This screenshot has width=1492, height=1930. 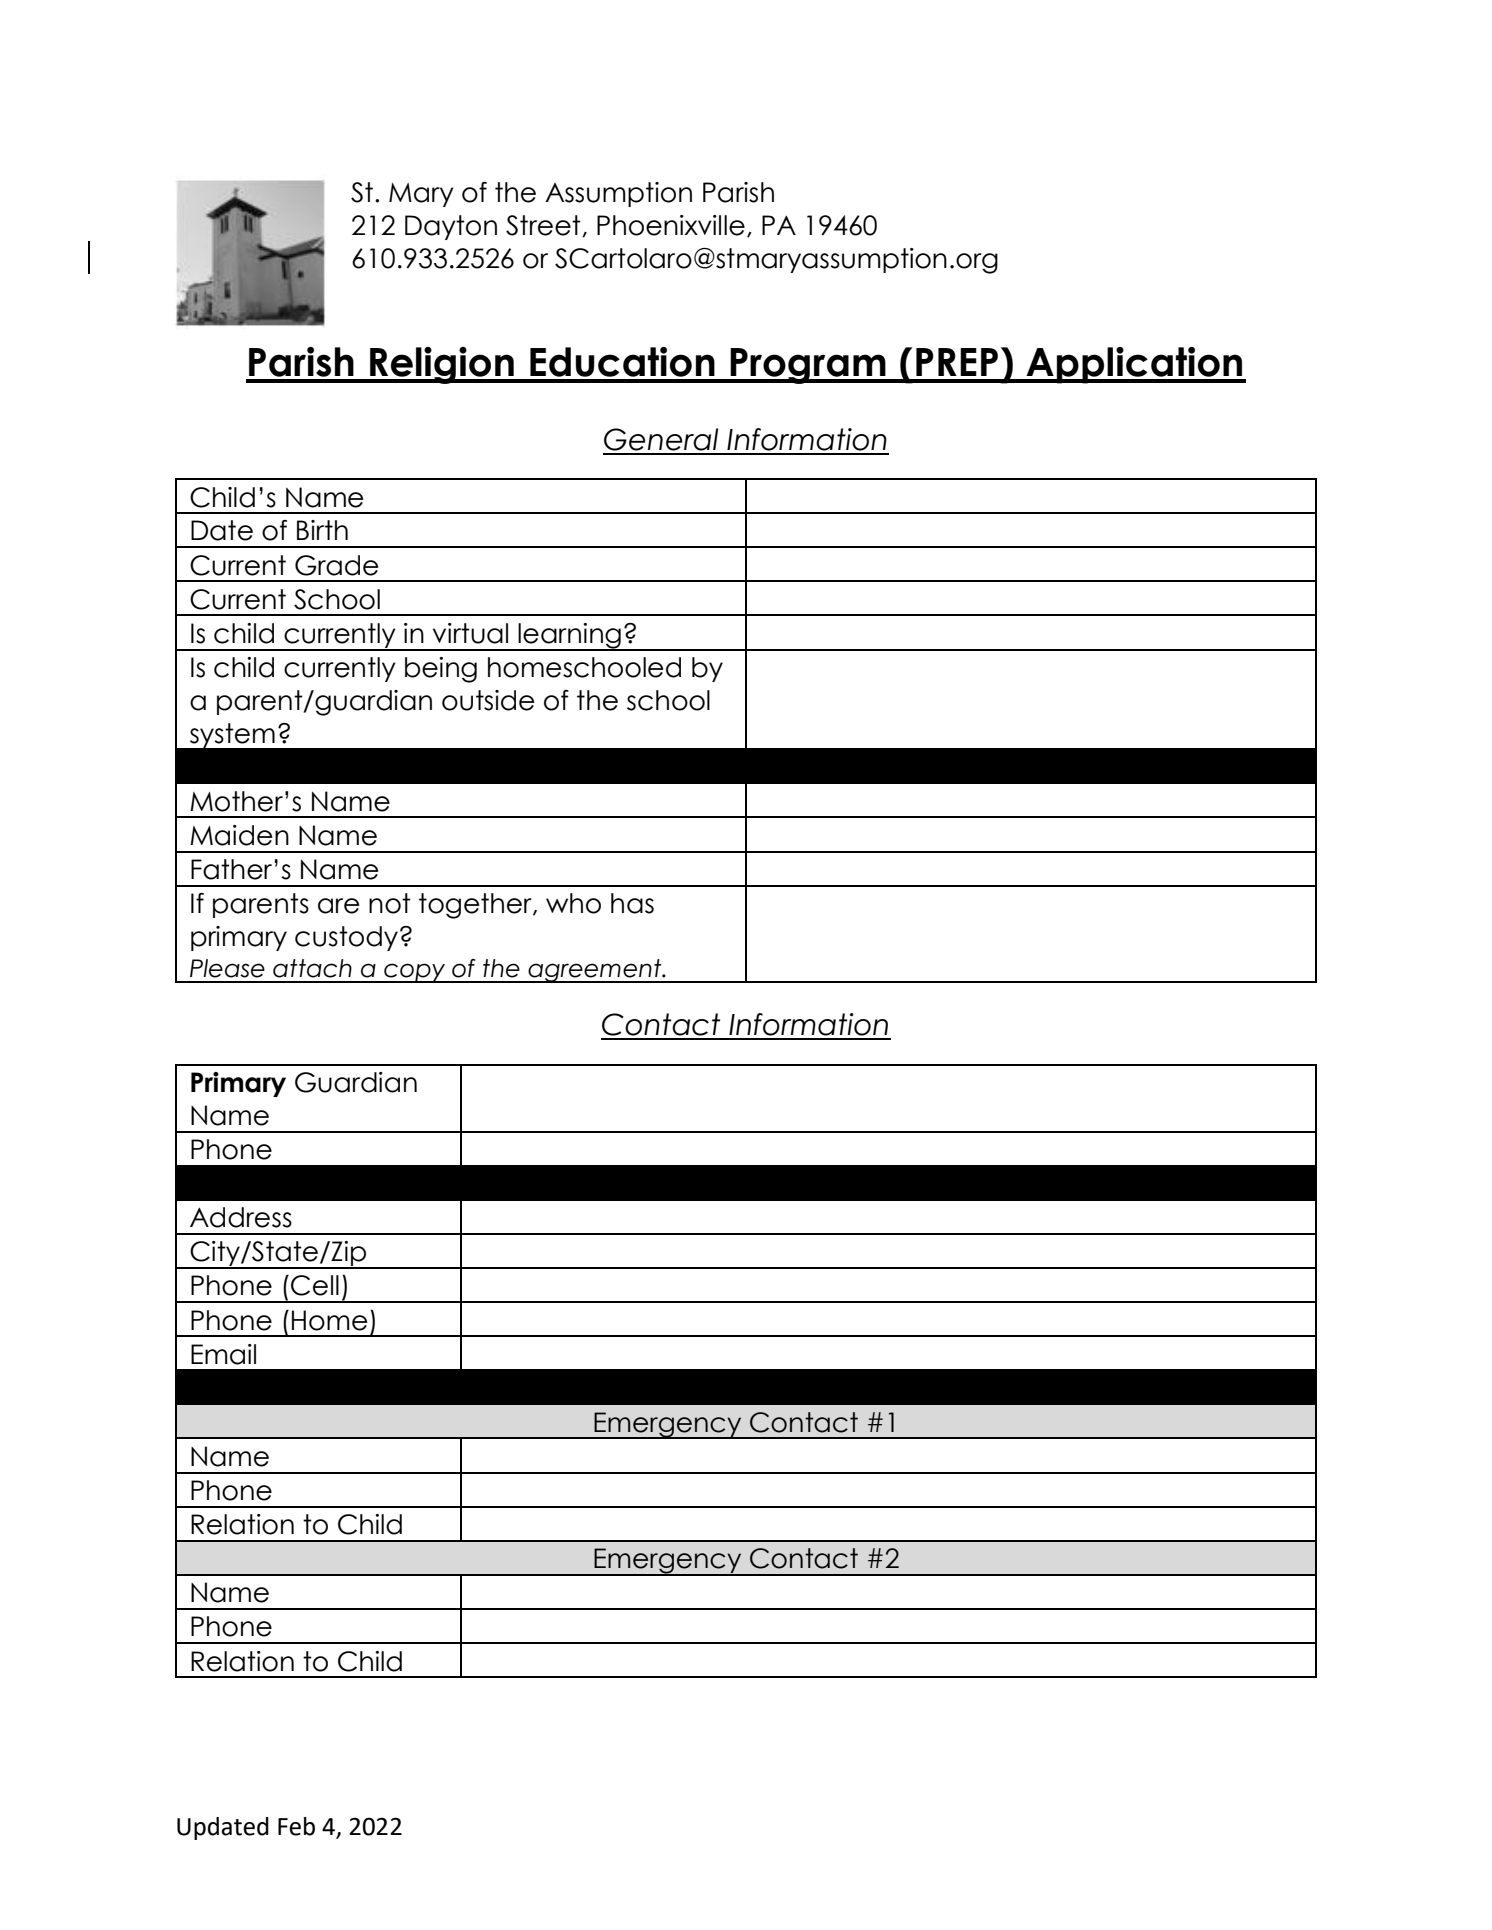 What do you see at coordinates (632, 903) in the screenshot?
I see `has` at bounding box center [632, 903].
